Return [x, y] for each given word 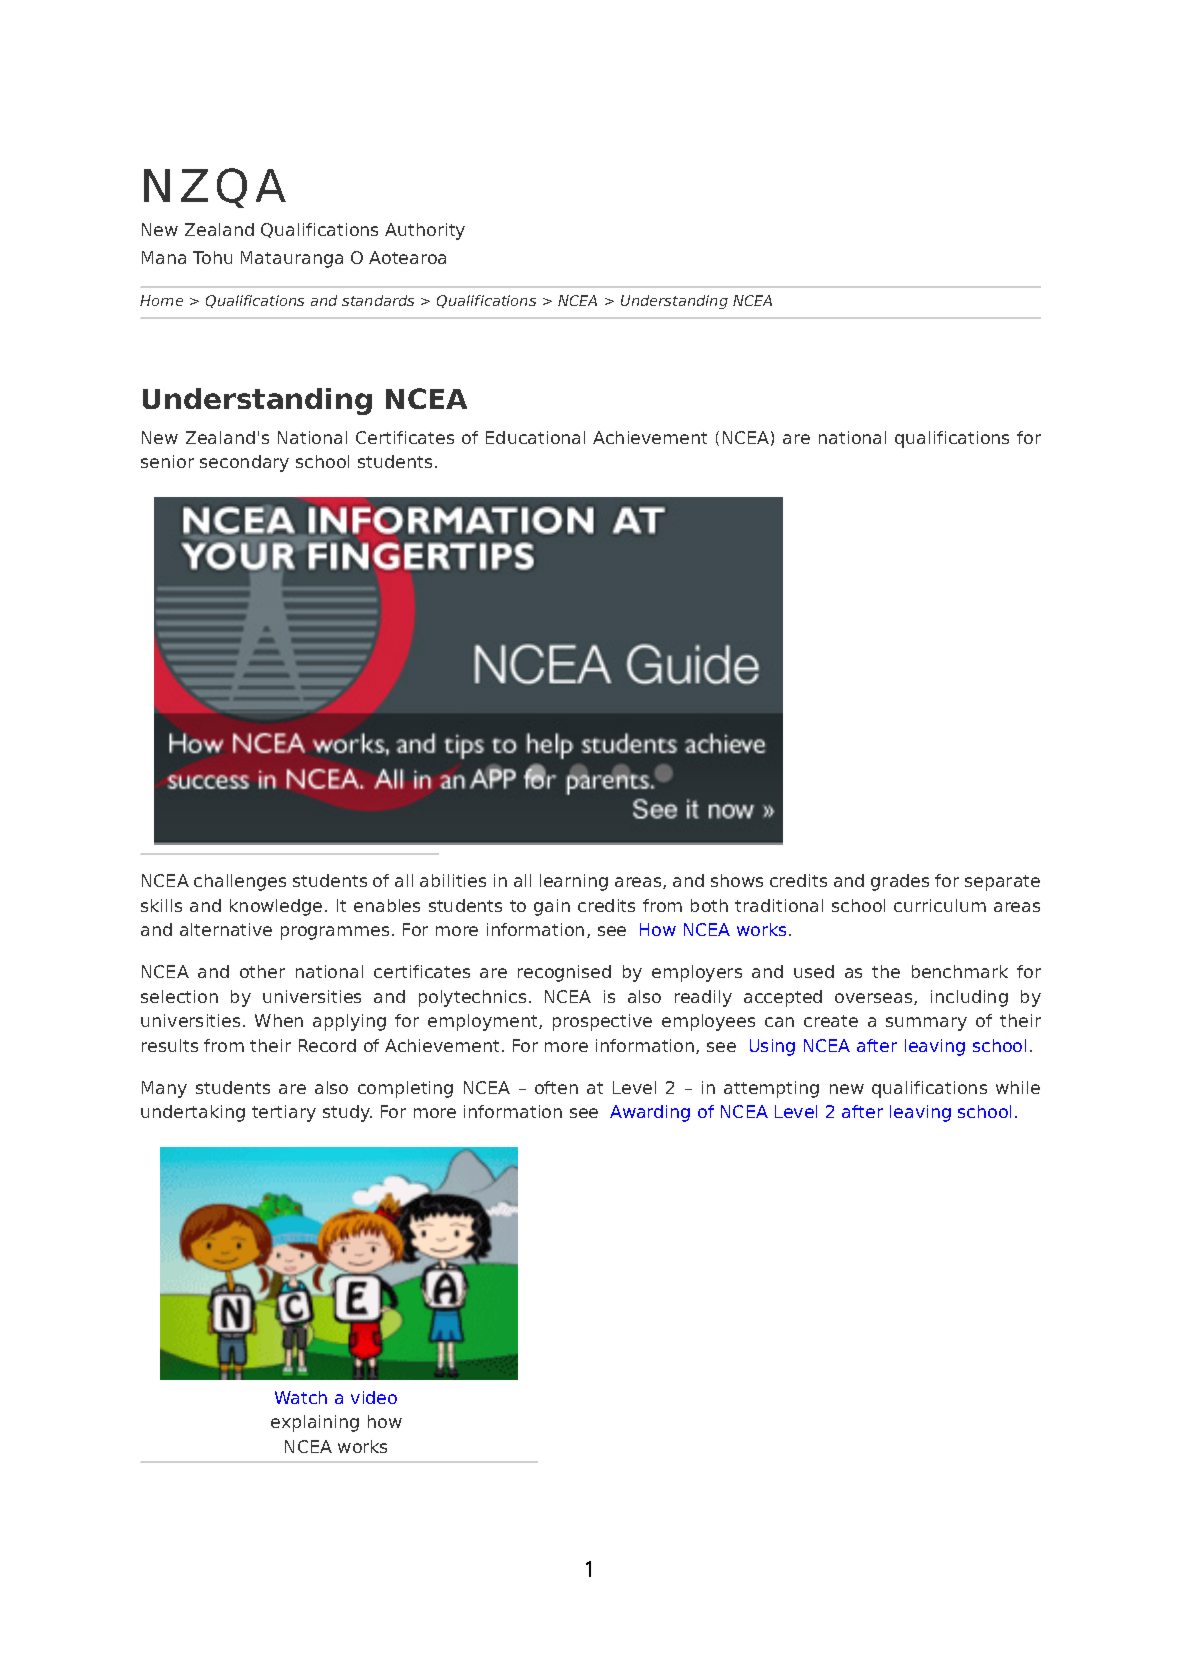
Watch [301, 1397]
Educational [535, 437]
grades [900, 882]
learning [574, 882]
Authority [425, 231]
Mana [164, 257]
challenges [240, 882]
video [374, 1397]
